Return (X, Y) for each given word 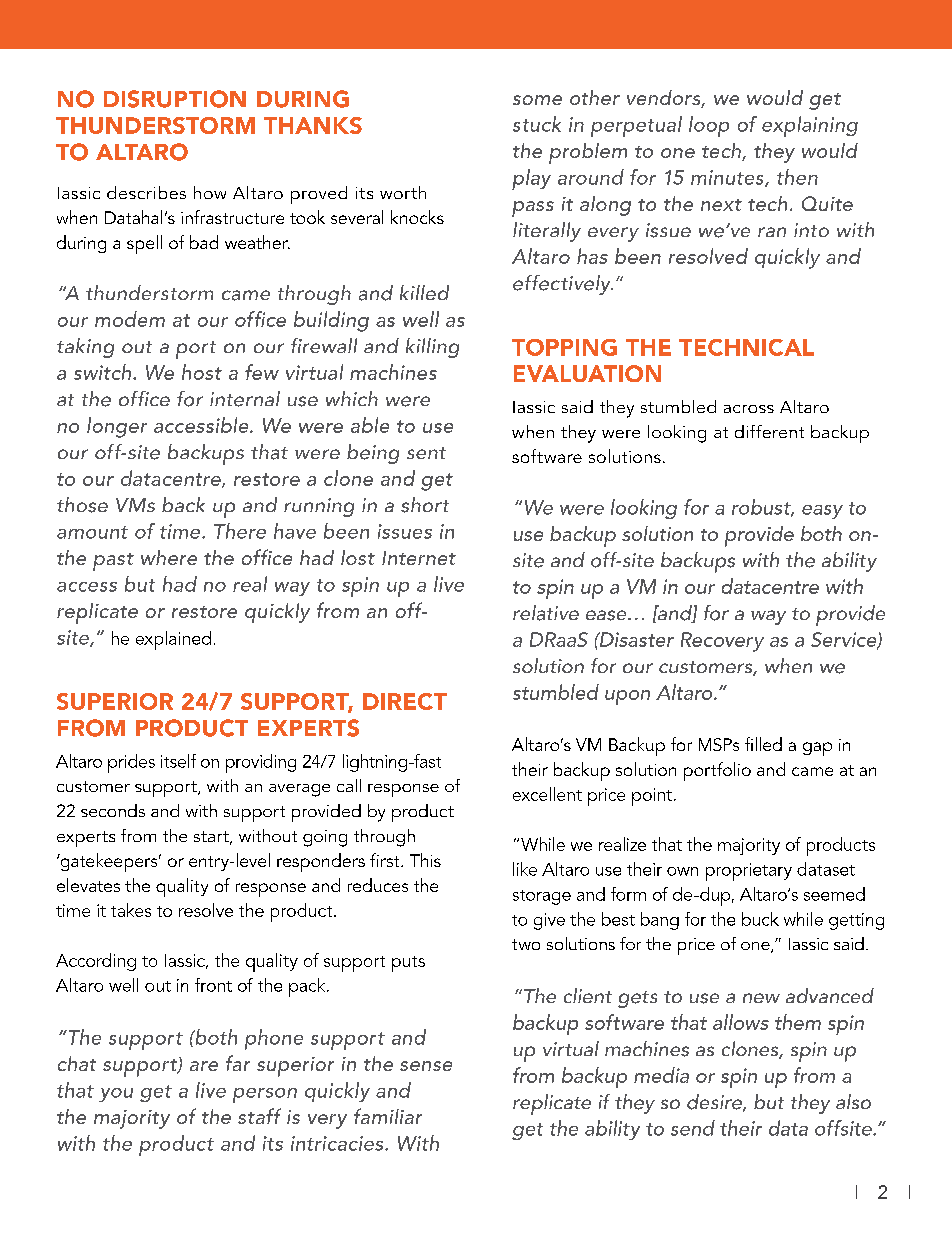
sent (426, 453)
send (693, 1128)
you (116, 1095)
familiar (388, 1116)
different (769, 431)
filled (763, 744)
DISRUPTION (175, 99)
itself (178, 761)
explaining (810, 126)
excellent (547, 794)
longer (117, 427)
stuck (537, 124)
